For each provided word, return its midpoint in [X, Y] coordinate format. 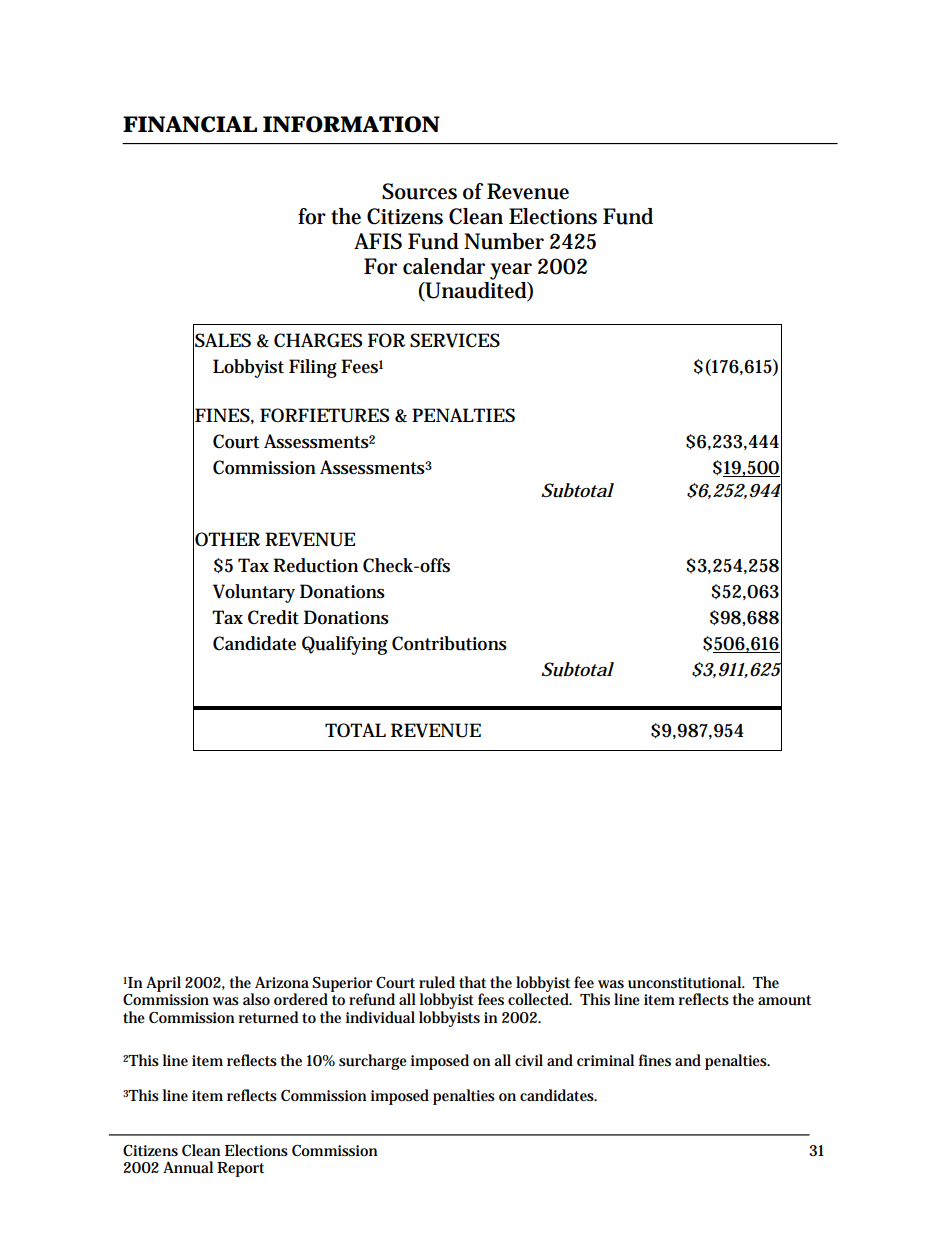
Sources [419, 191]
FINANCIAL [190, 124]
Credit [273, 617]
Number [504, 241]
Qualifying [344, 645]
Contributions [449, 643]
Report [240, 1169]
